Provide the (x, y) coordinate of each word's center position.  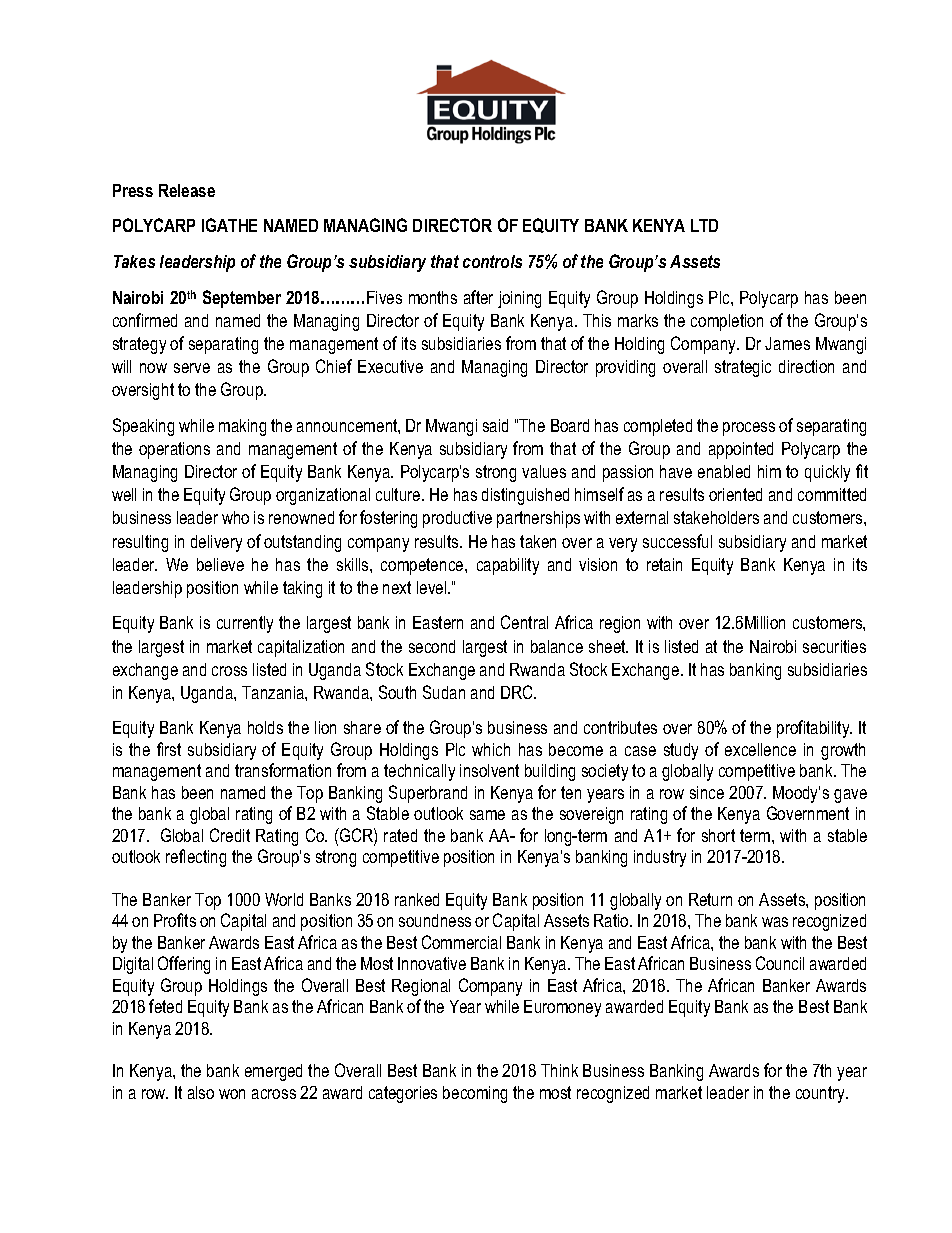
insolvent (489, 770)
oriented (735, 494)
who (235, 517)
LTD (704, 225)
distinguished (525, 496)
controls (492, 261)
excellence (760, 749)
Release (187, 190)
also (201, 1092)
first (169, 749)
